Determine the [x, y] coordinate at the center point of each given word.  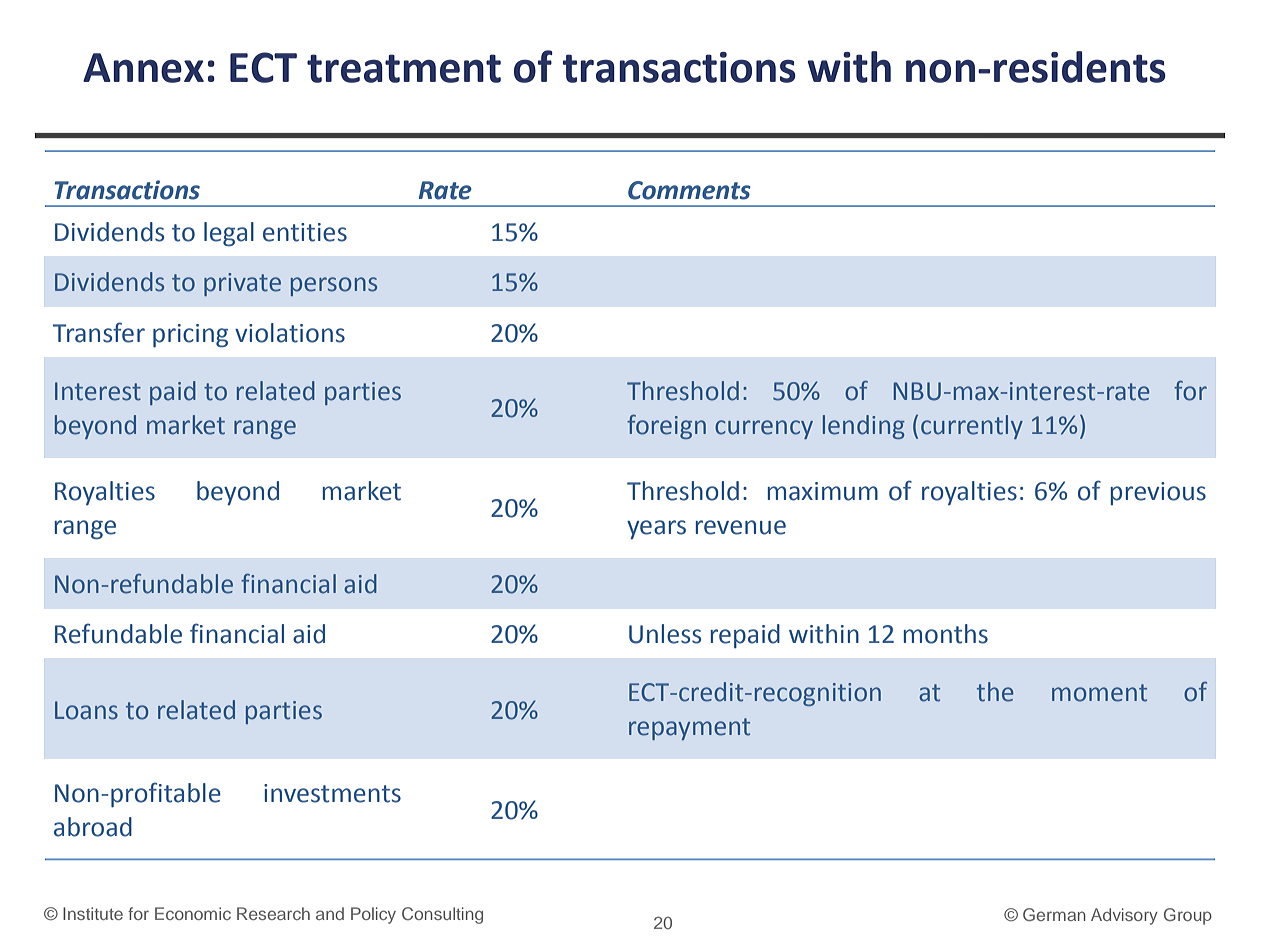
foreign [666, 427]
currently [972, 427]
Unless [665, 634]
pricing [190, 335]
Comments [689, 190]
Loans [86, 710]
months [946, 634]
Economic [193, 913]
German [1054, 914]
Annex [143, 68]
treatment [404, 68]
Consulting [442, 915]
